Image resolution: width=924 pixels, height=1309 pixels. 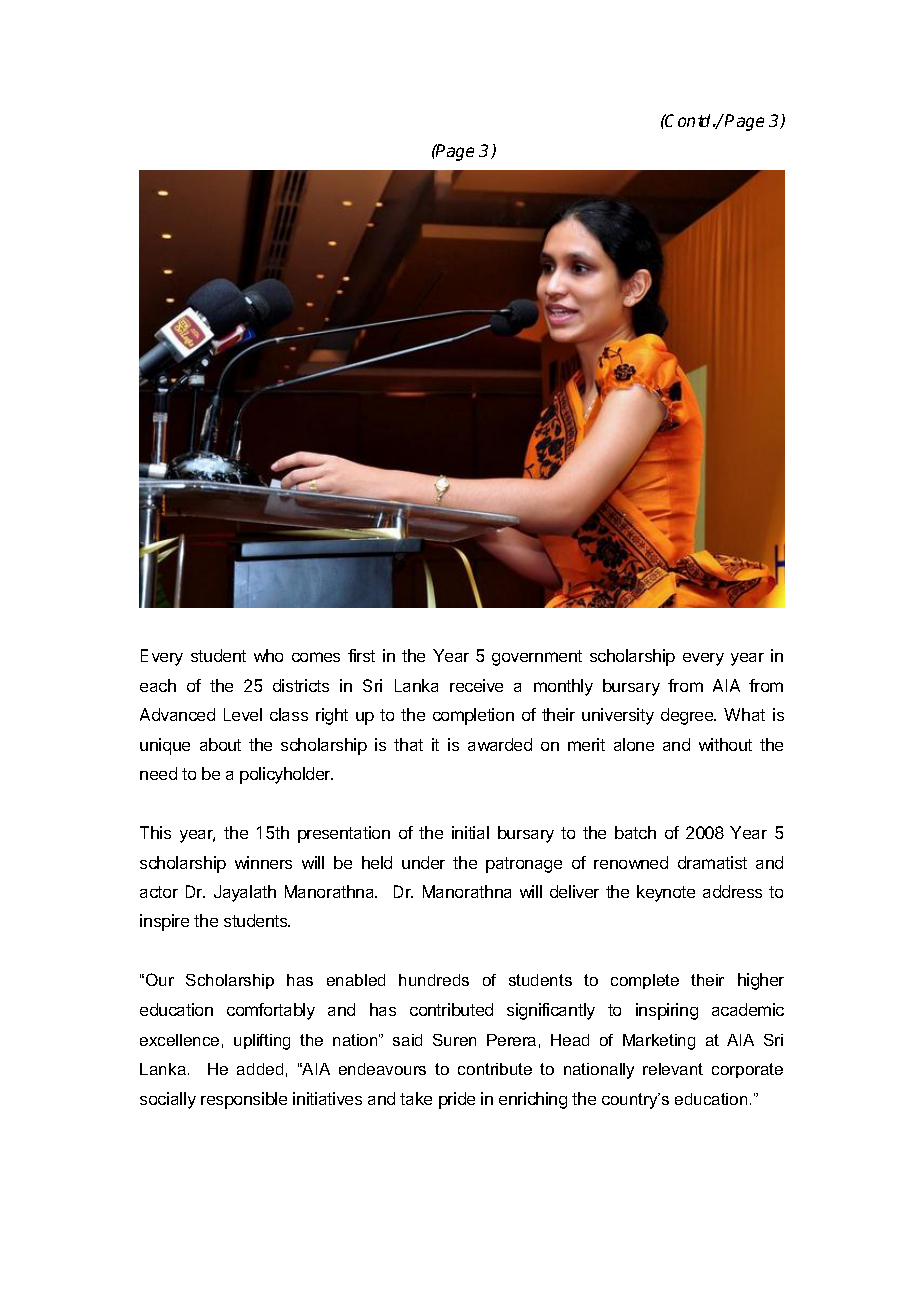 What do you see at coordinates (688, 716) in the screenshot?
I see `degree` at bounding box center [688, 716].
